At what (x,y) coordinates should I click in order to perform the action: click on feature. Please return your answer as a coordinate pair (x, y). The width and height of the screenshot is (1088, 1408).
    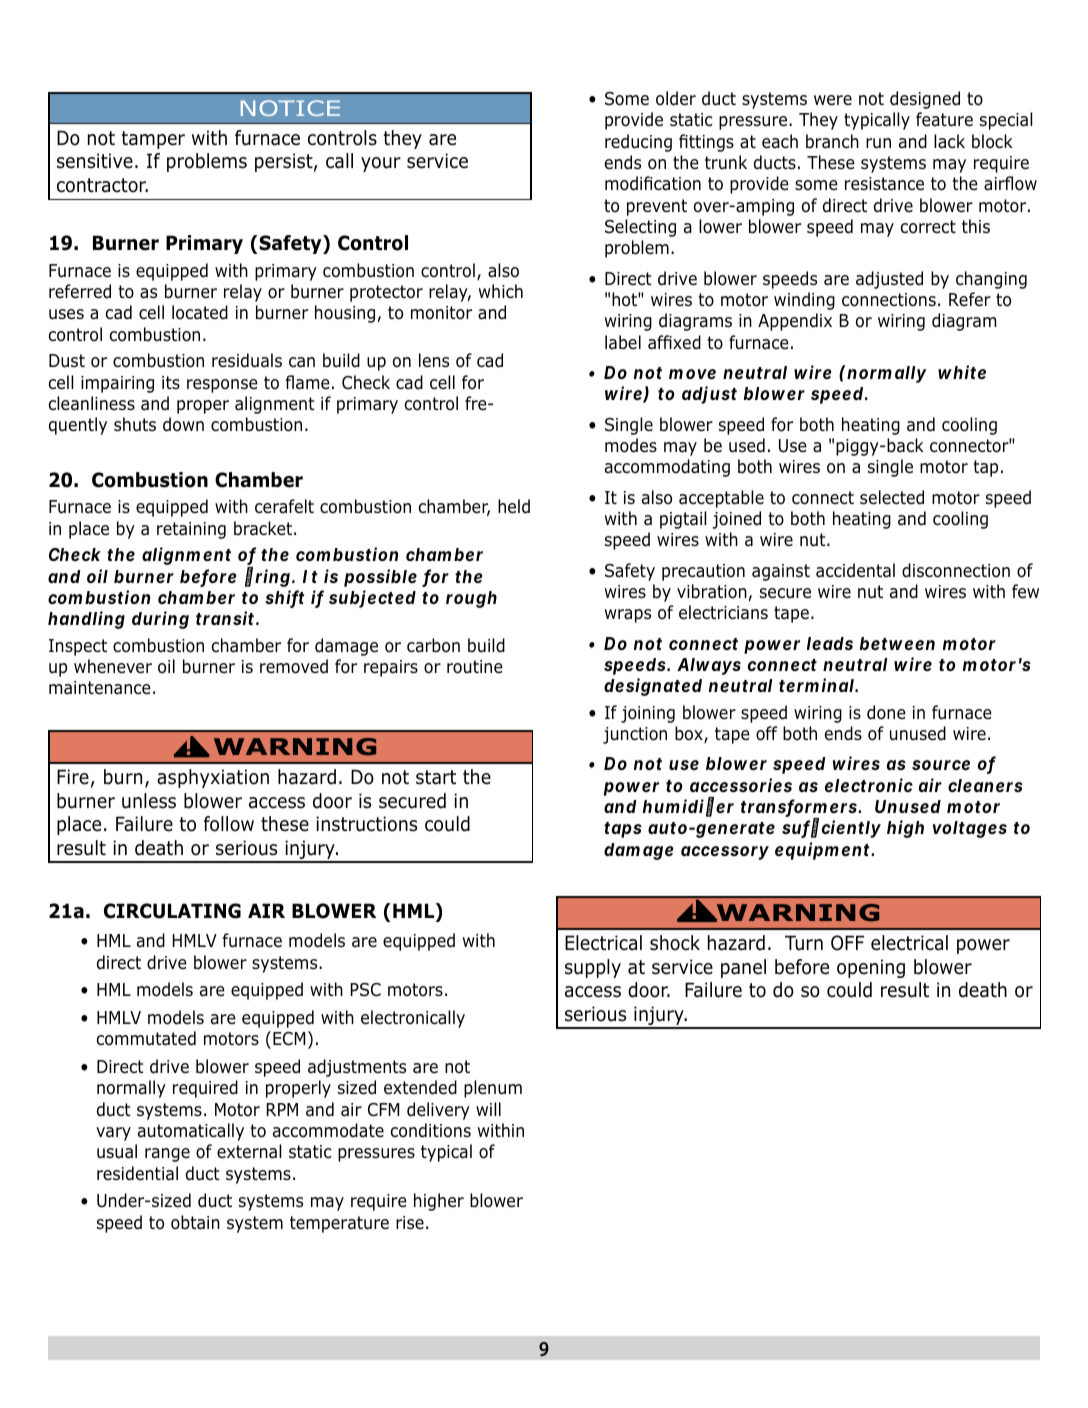
    Looking at the image, I should click on (944, 119).
